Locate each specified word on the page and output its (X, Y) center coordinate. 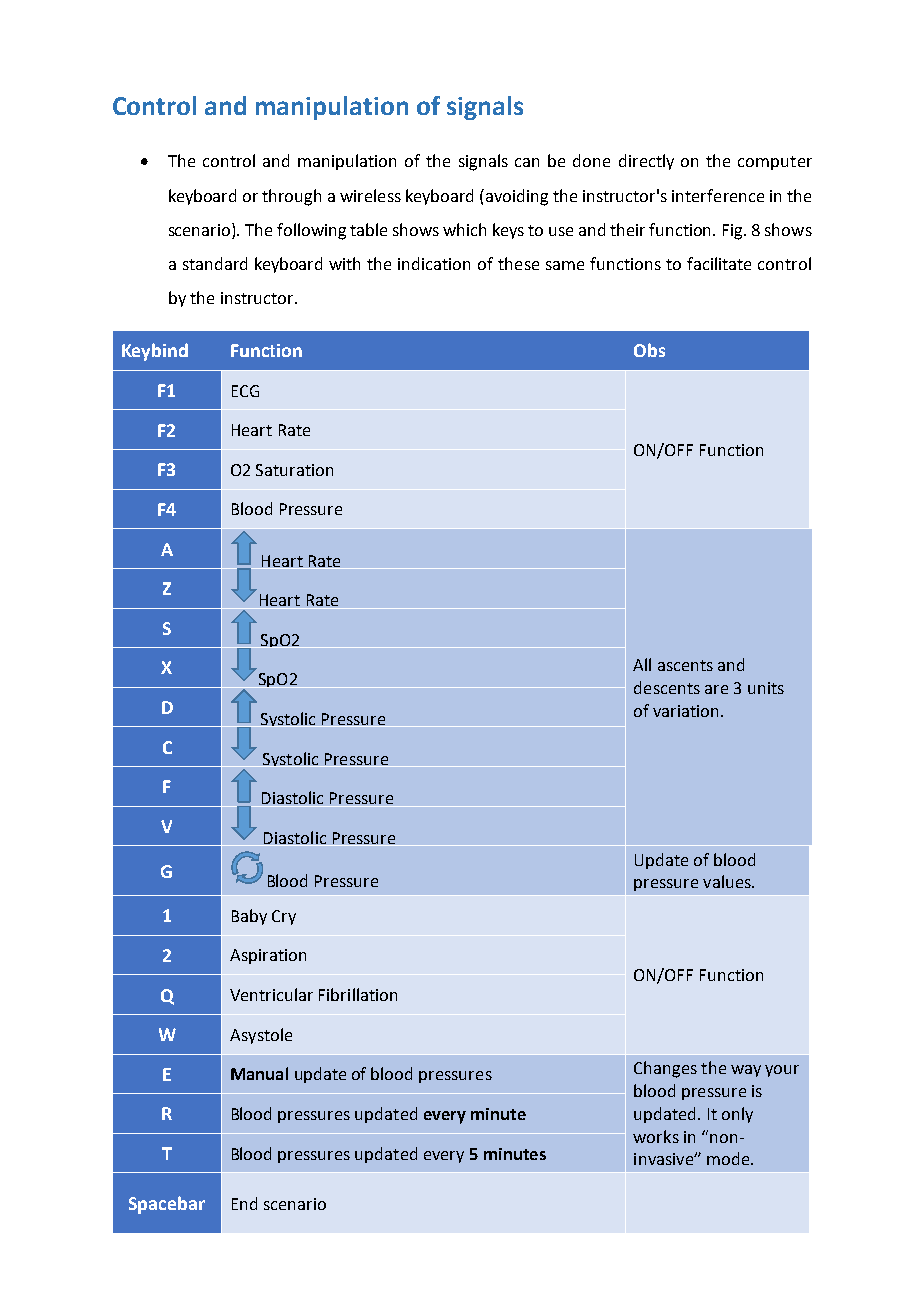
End (244, 1203)
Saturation (294, 470)
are (716, 689)
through (291, 197)
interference (718, 195)
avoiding (517, 197)
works (656, 1136)
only (737, 1115)
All (642, 664)
